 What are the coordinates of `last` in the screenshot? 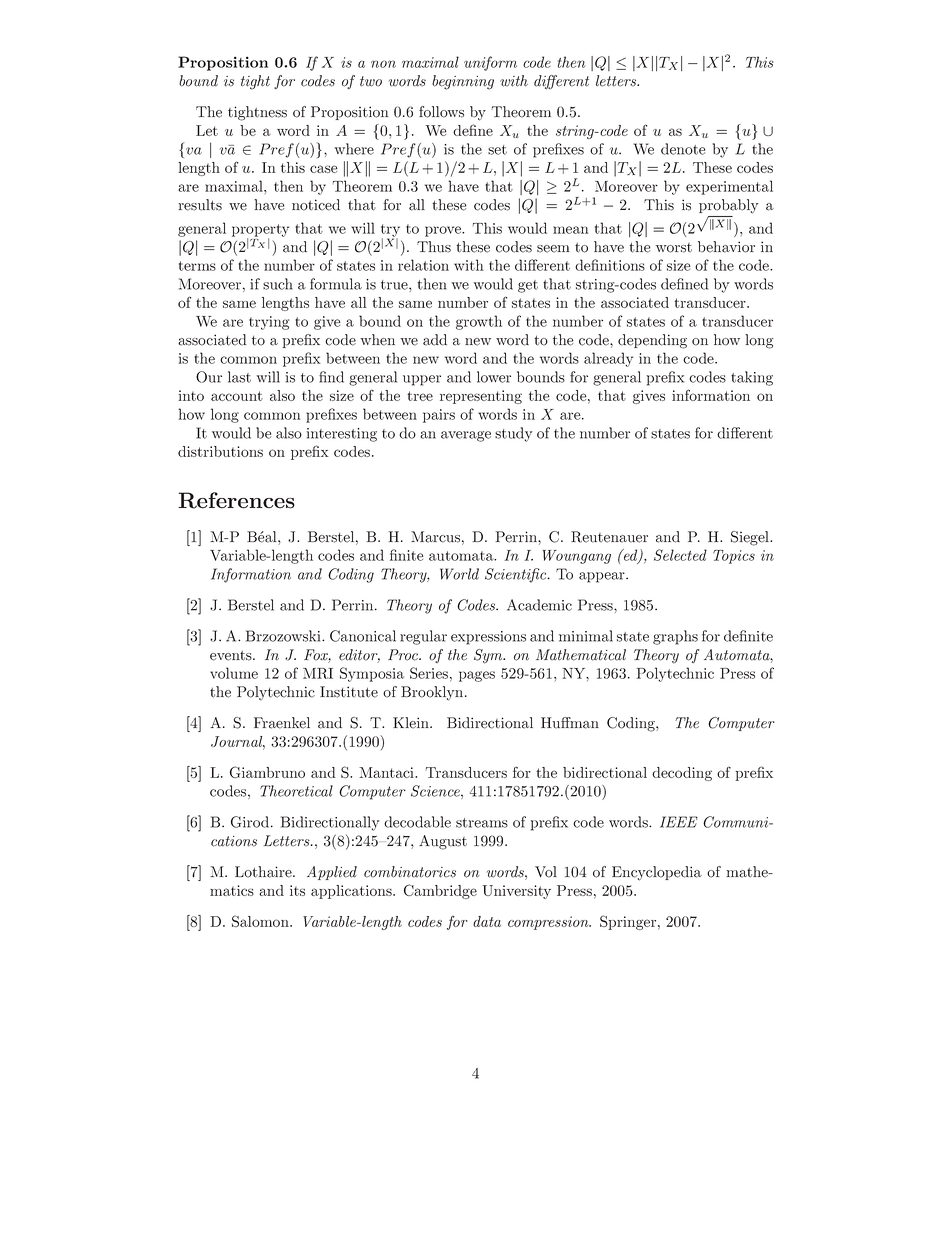 It's located at (239, 377).
